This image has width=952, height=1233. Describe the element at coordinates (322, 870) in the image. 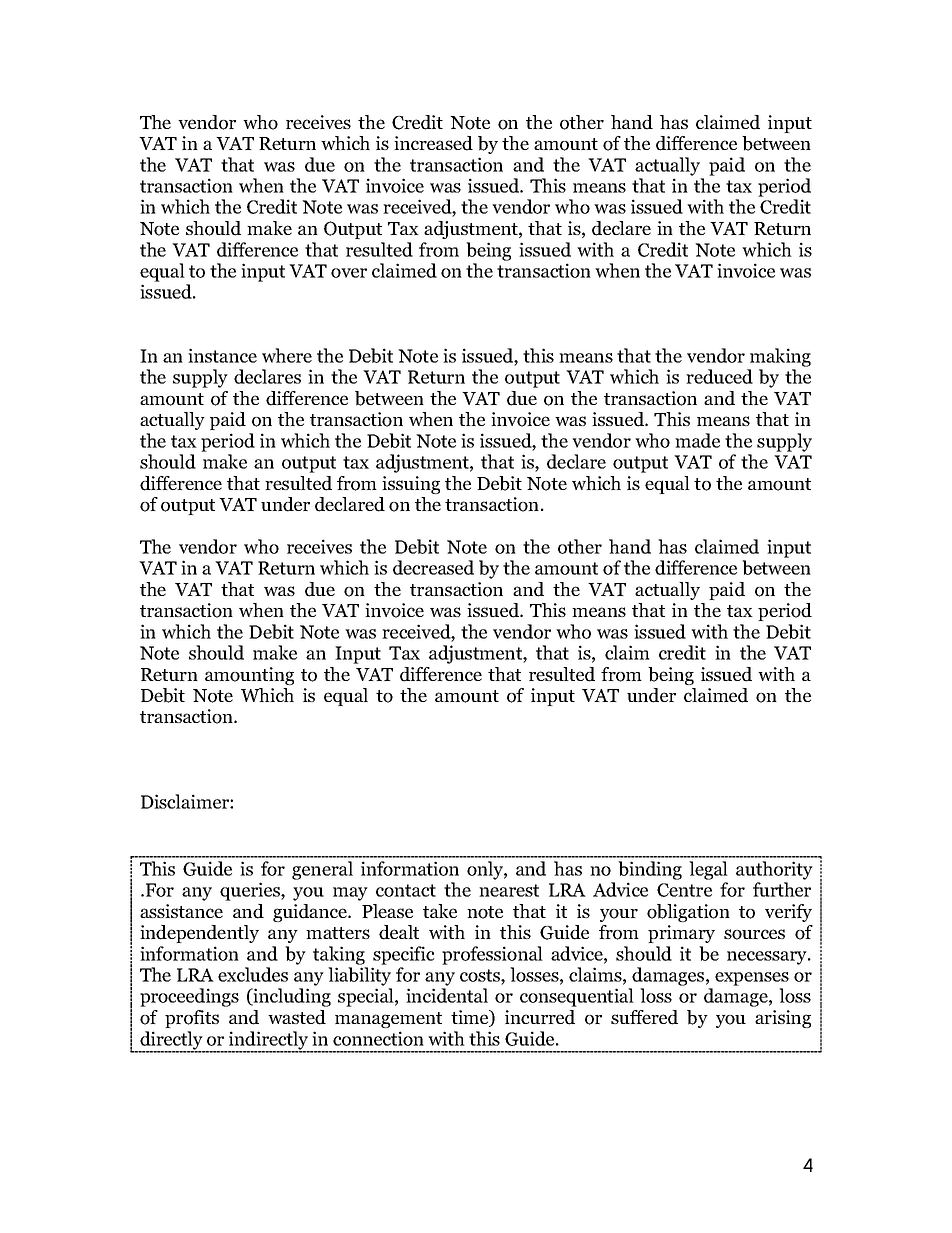

I see `general` at that location.
